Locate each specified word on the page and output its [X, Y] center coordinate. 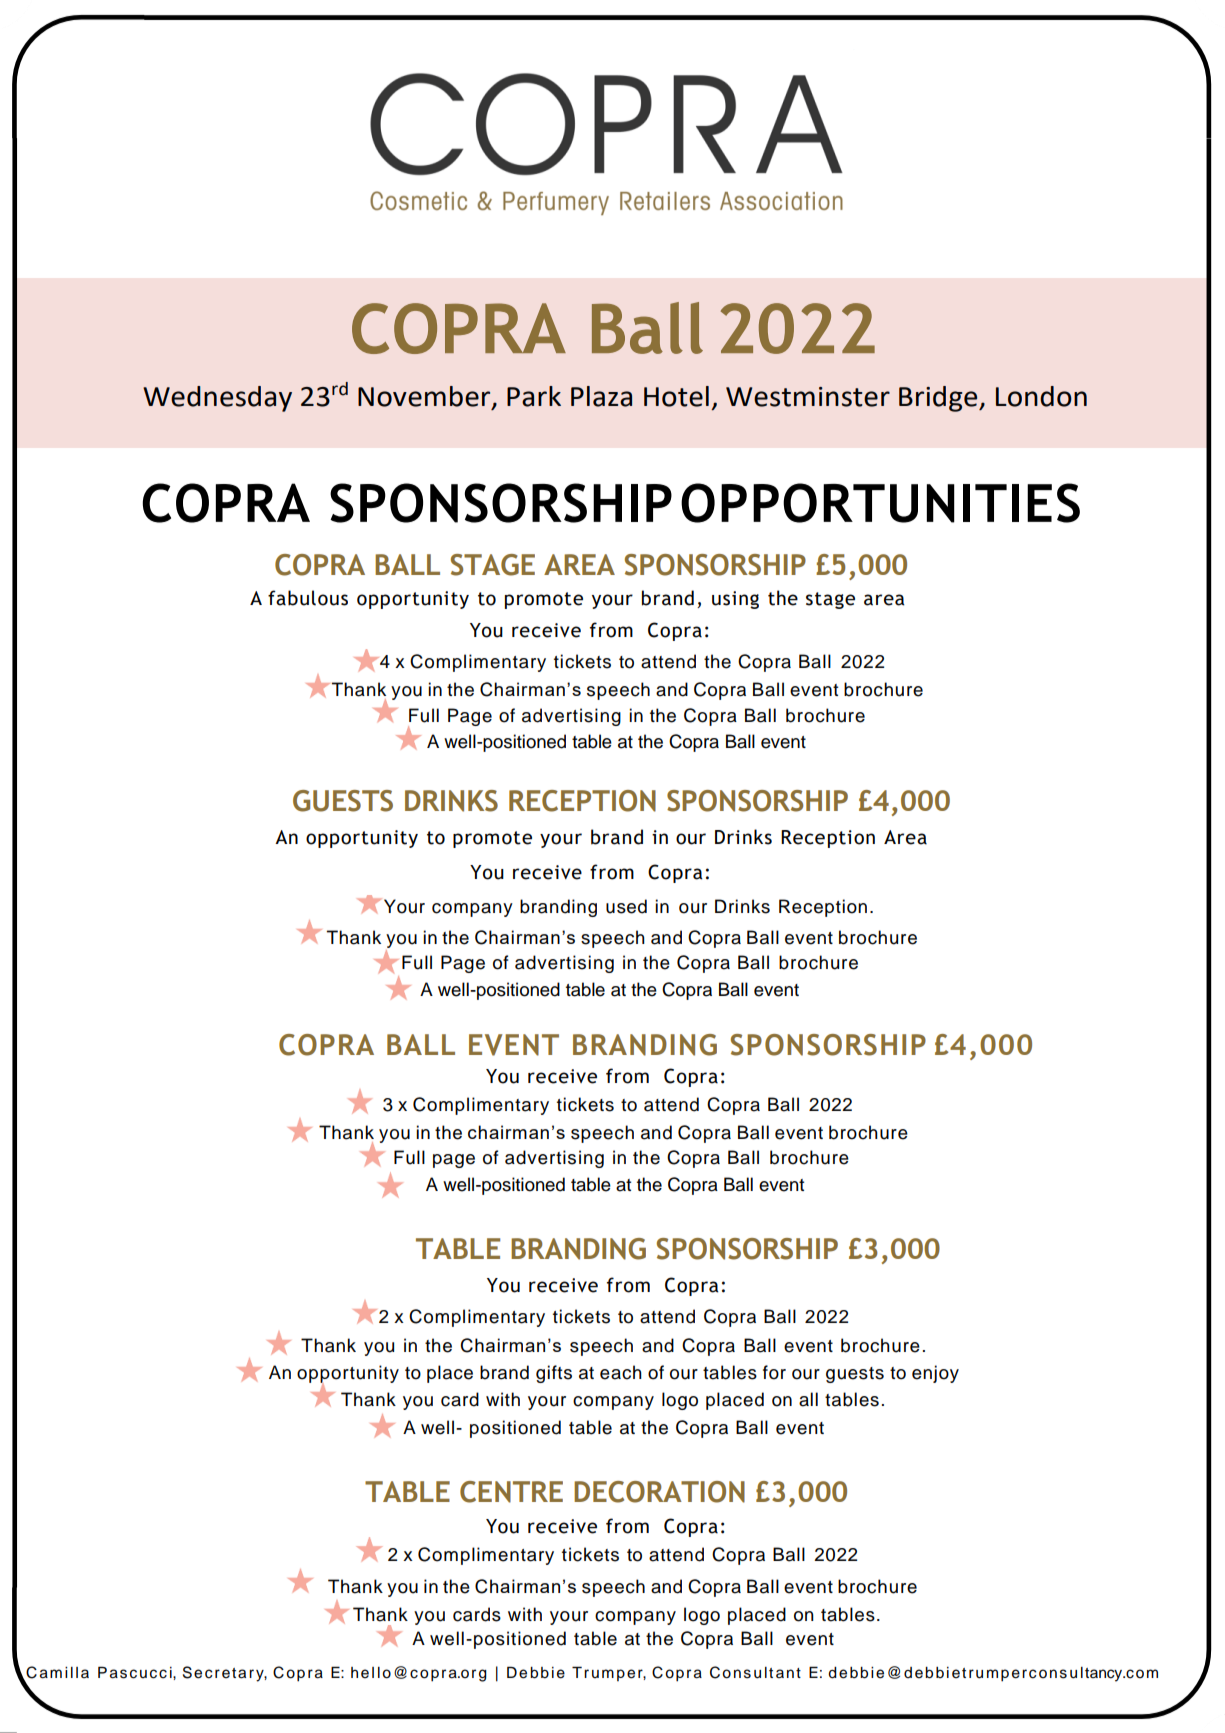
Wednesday [217, 399]
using [735, 600]
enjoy [935, 1374]
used [626, 906]
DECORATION [659, 1492]
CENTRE [511, 1492]
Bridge [939, 399]
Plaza [601, 396]
